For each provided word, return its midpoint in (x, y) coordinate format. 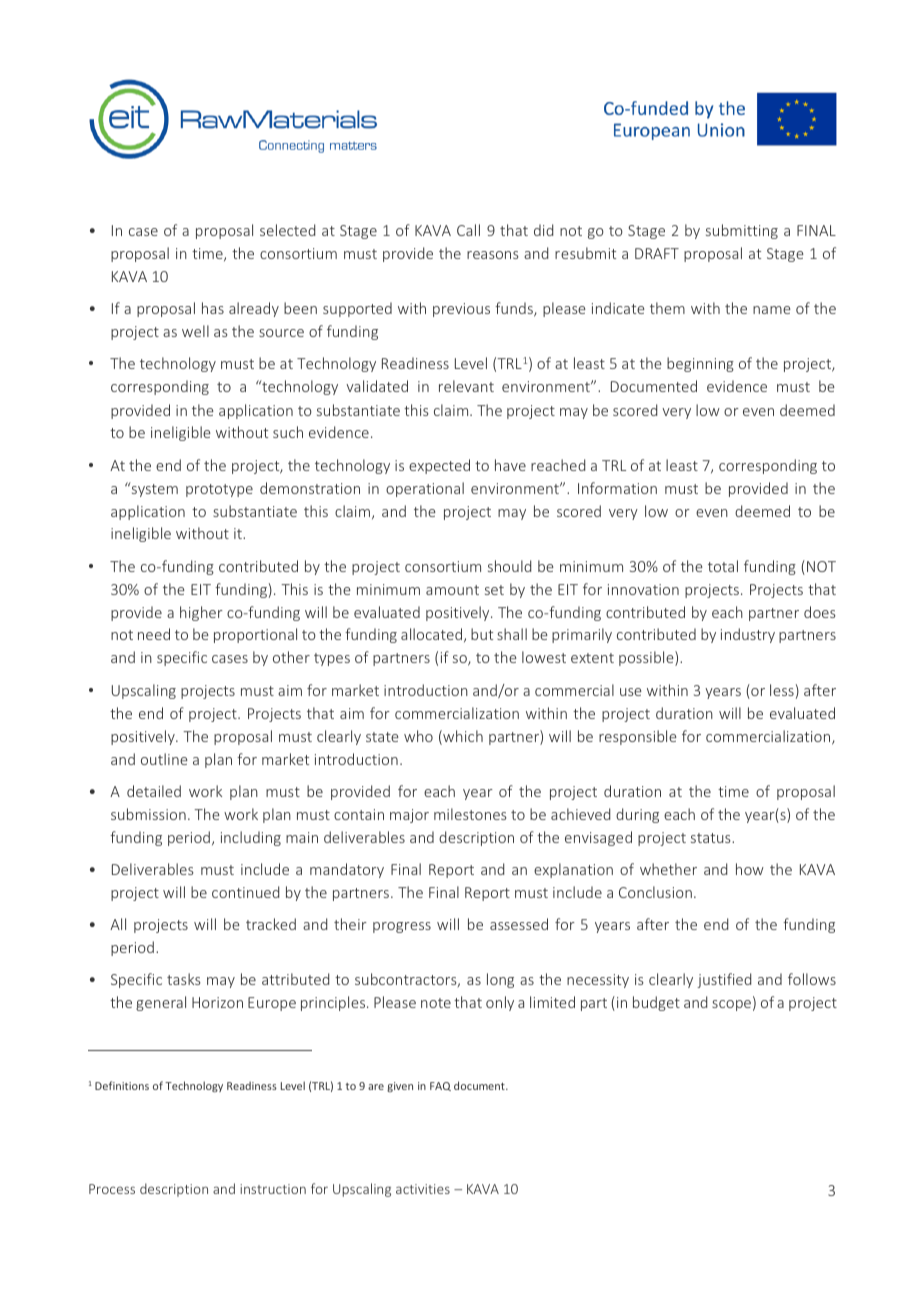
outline (164, 759)
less (782, 690)
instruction (273, 1189)
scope (731, 1005)
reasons (493, 255)
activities (423, 1189)
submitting (742, 231)
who (418, 736)
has (213, 308)
